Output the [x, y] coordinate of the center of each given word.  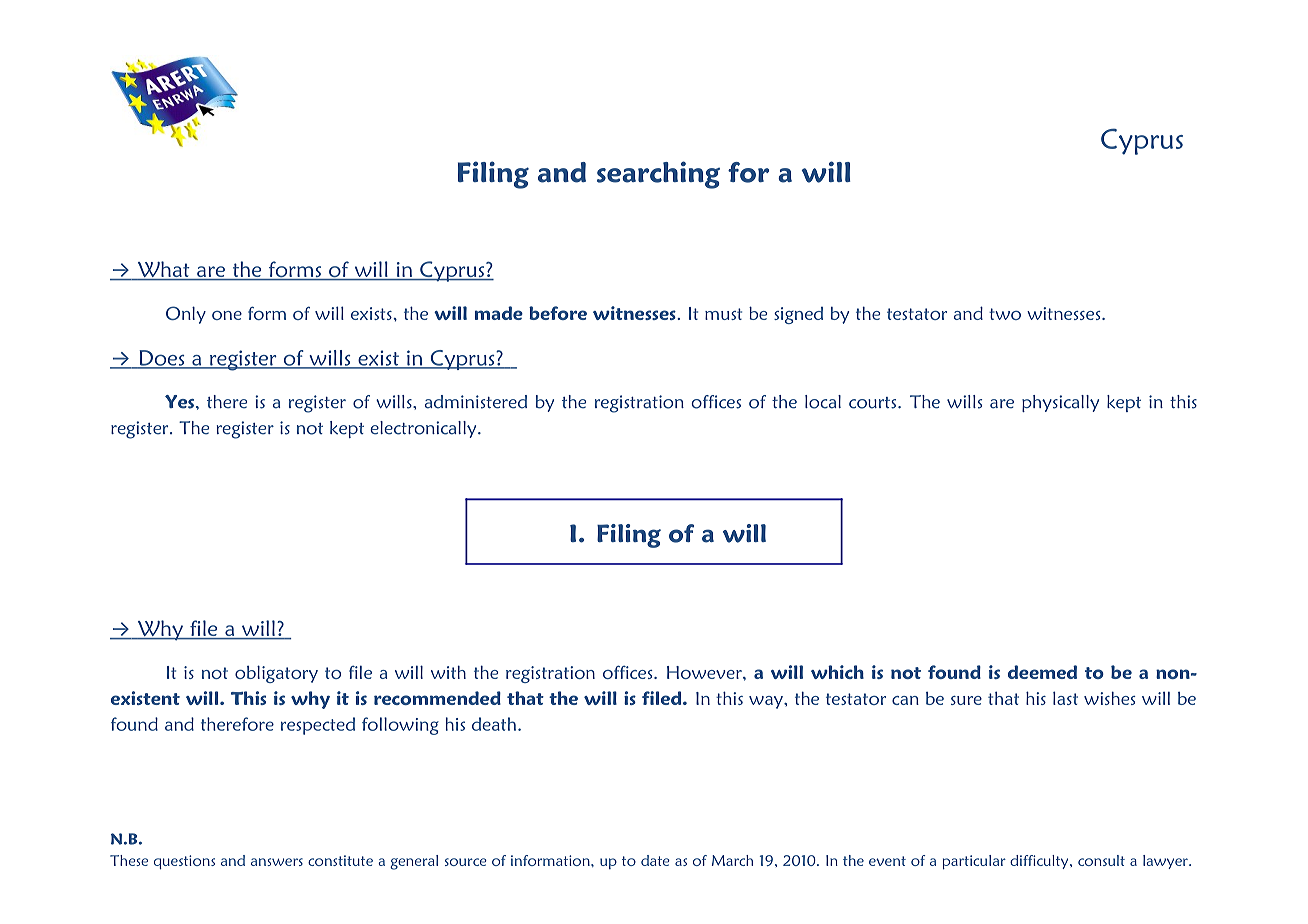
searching [658, 175]
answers [277, 862]
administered [476, 402]
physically [1060, 403]
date [655, 860]
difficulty [1040, 862]
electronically [424, 429]
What [163, 270]
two [1005, 314]
